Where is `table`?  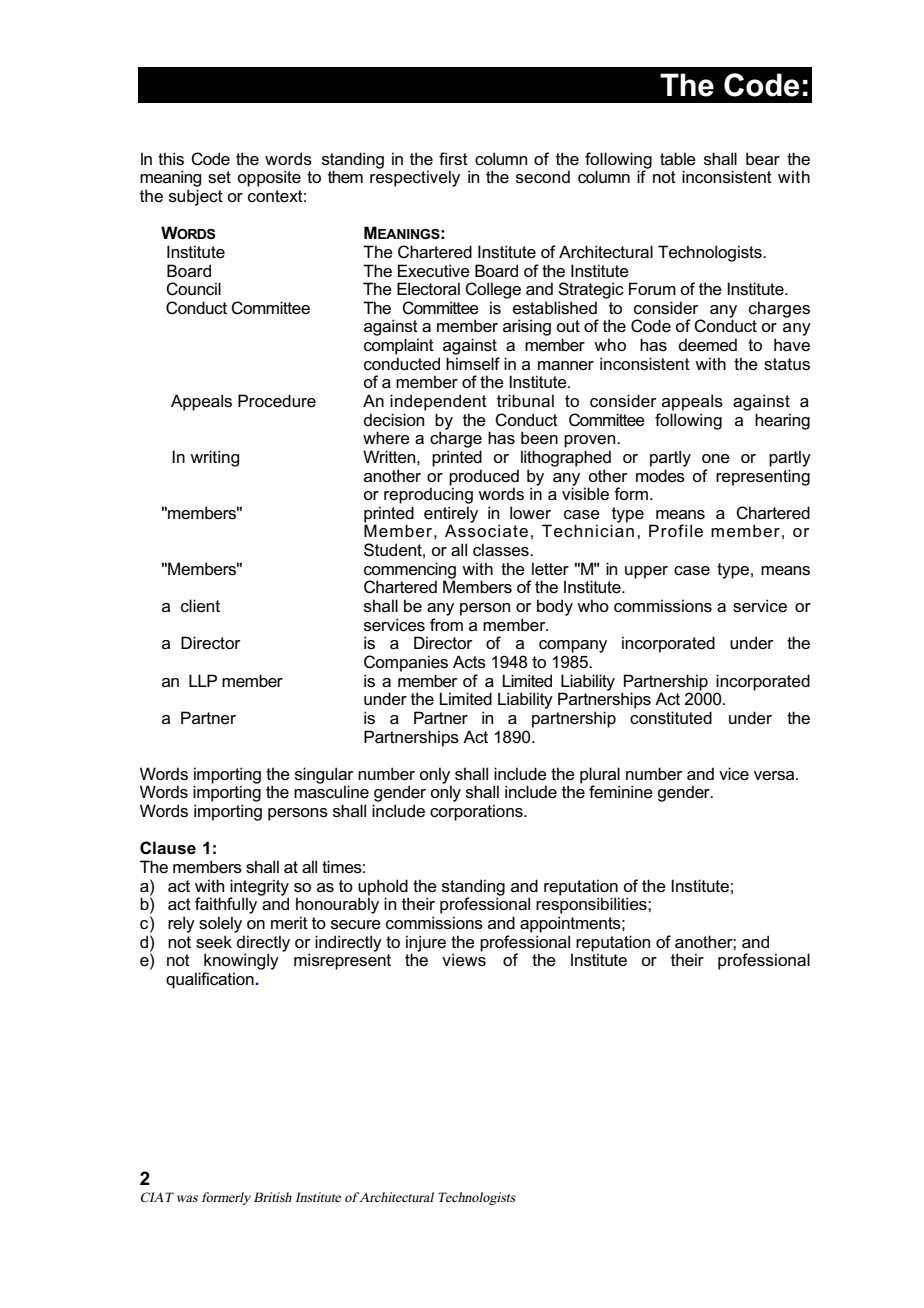
table is located at coordinates (678, 159).
